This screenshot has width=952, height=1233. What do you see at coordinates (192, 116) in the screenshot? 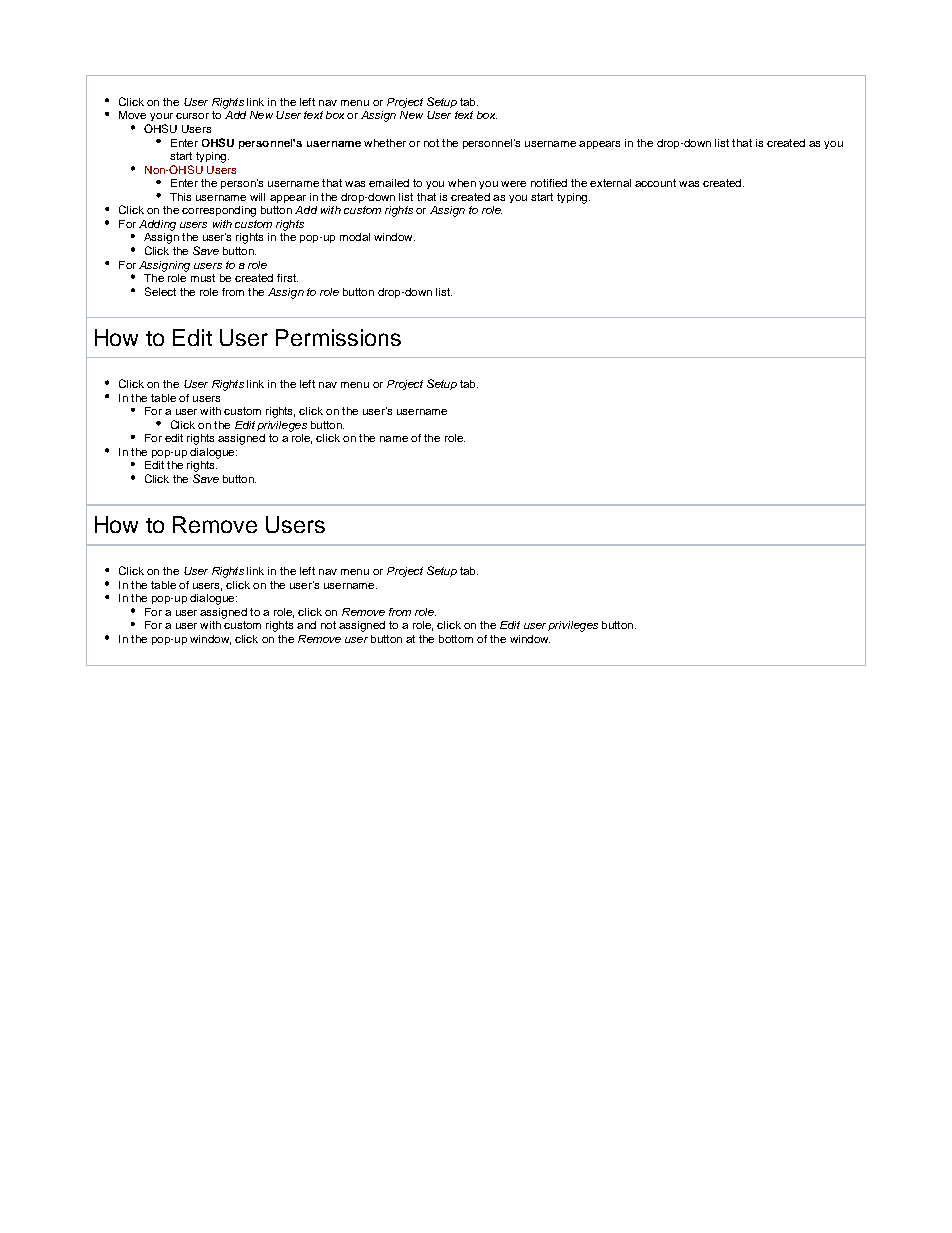
I see `cursor` at bounding box center [192, 116].
